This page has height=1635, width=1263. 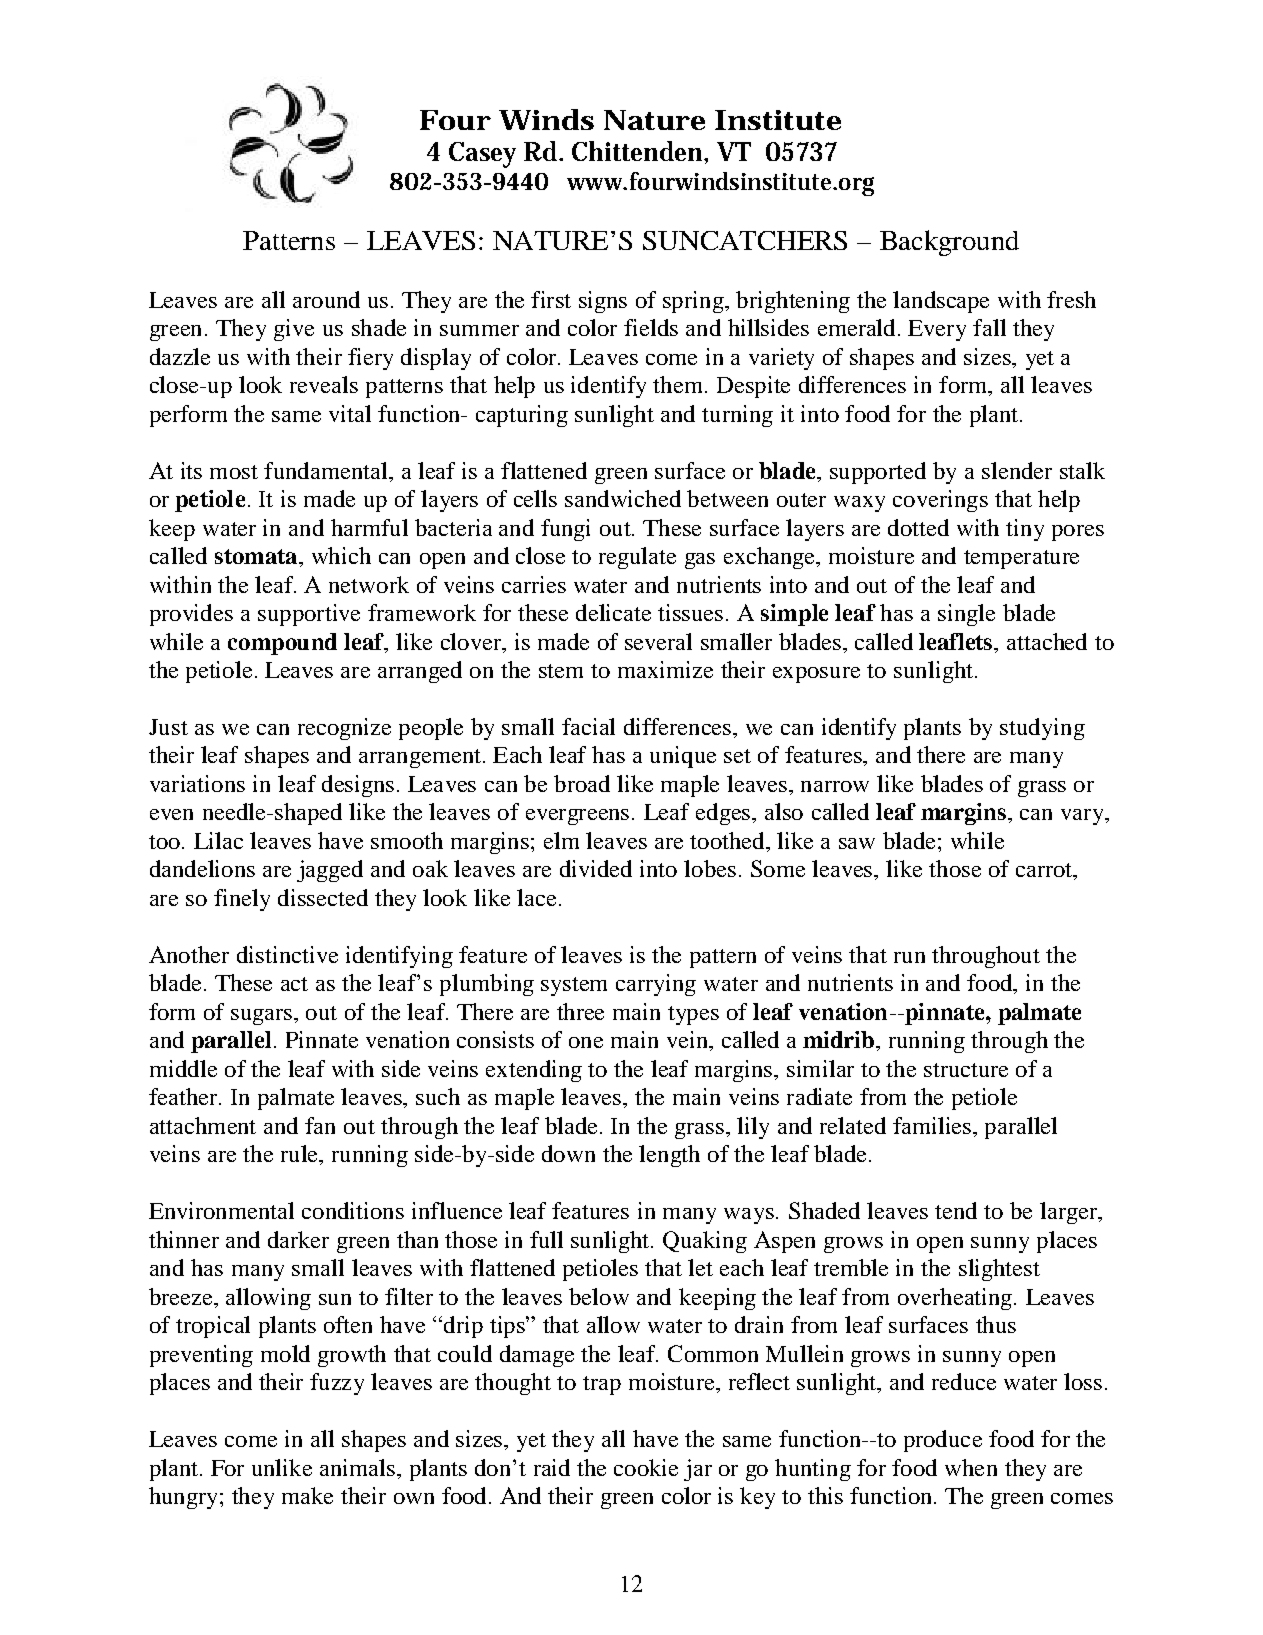 What do you see at coordinates (596, 868) in the page?
I see `divided` at bounding box center [596, 868].
